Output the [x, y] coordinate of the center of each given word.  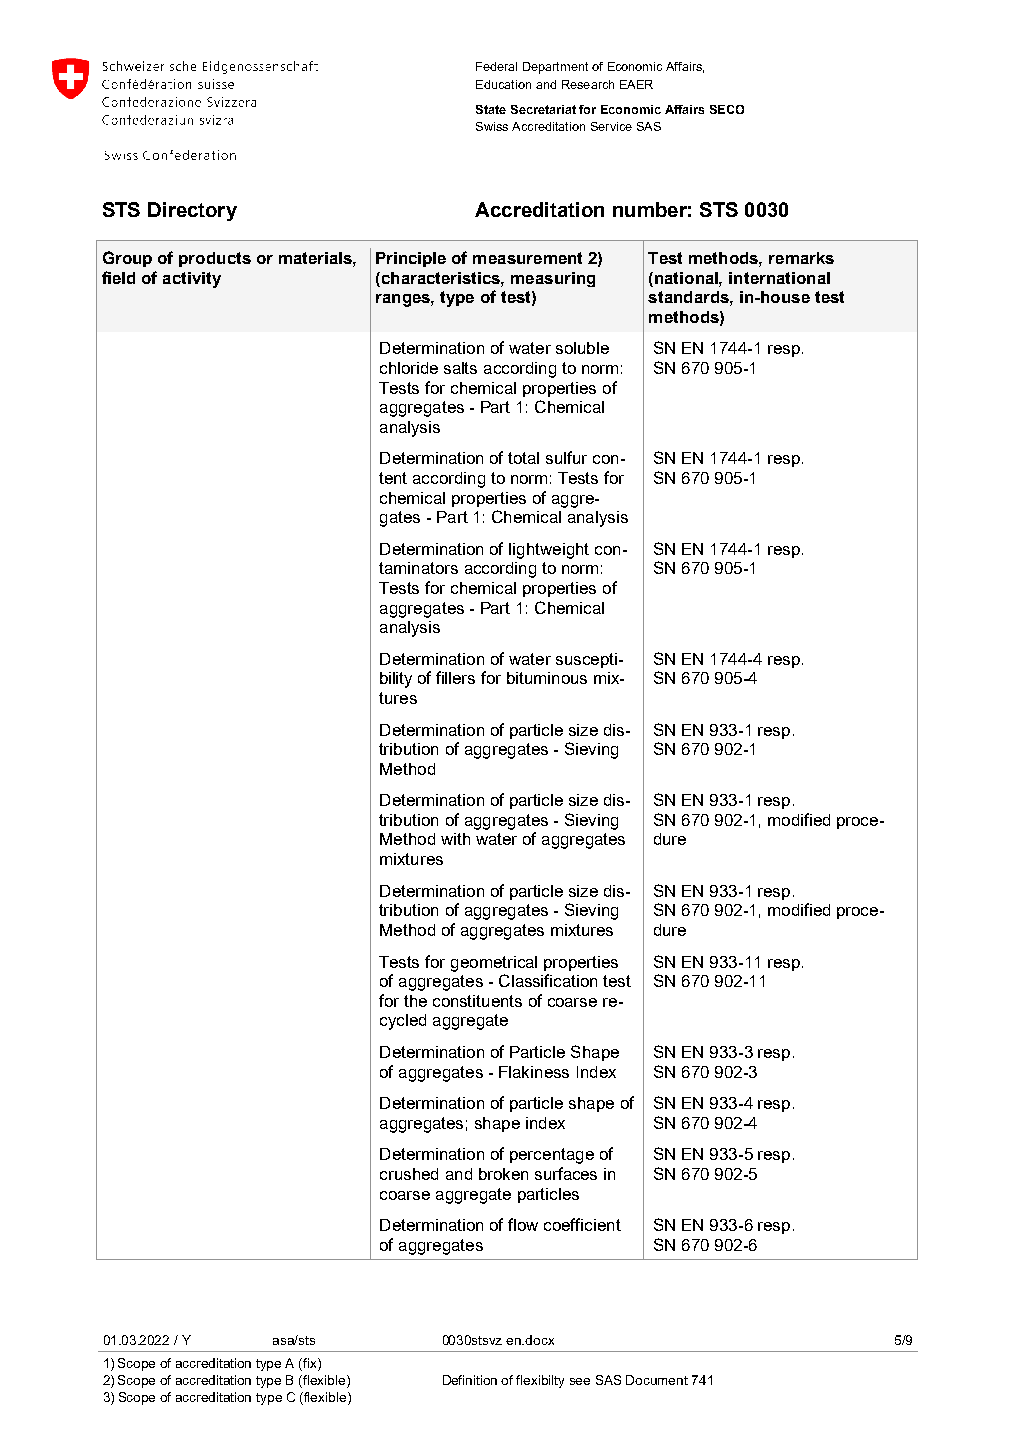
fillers [455, 677]
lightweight [549, 551]
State [491, 109]
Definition [470, 1380]
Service [611, 126]
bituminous [547, 678]
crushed [409, 1174]
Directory [192, 211]
